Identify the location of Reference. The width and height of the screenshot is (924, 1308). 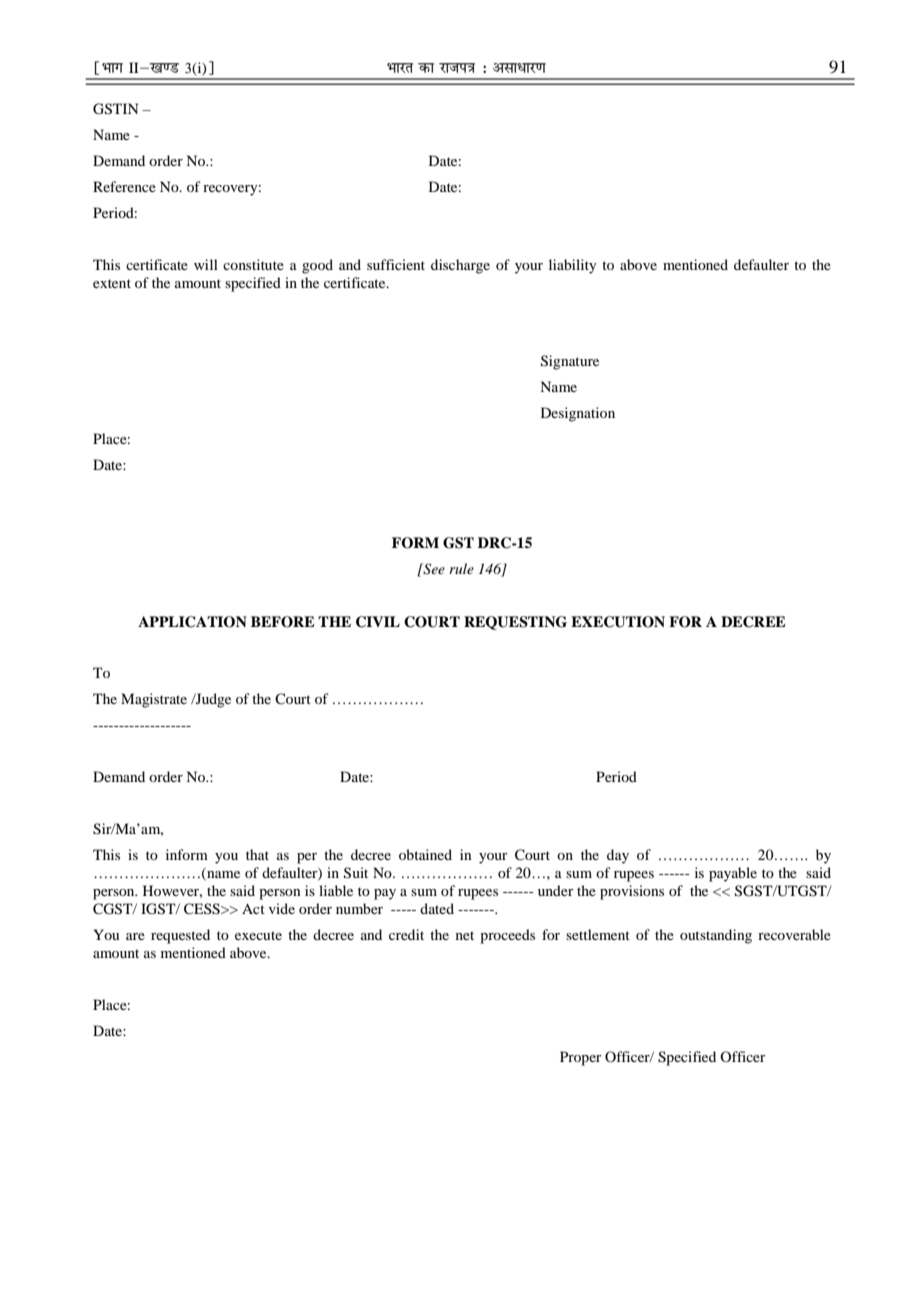
(124, 186).
